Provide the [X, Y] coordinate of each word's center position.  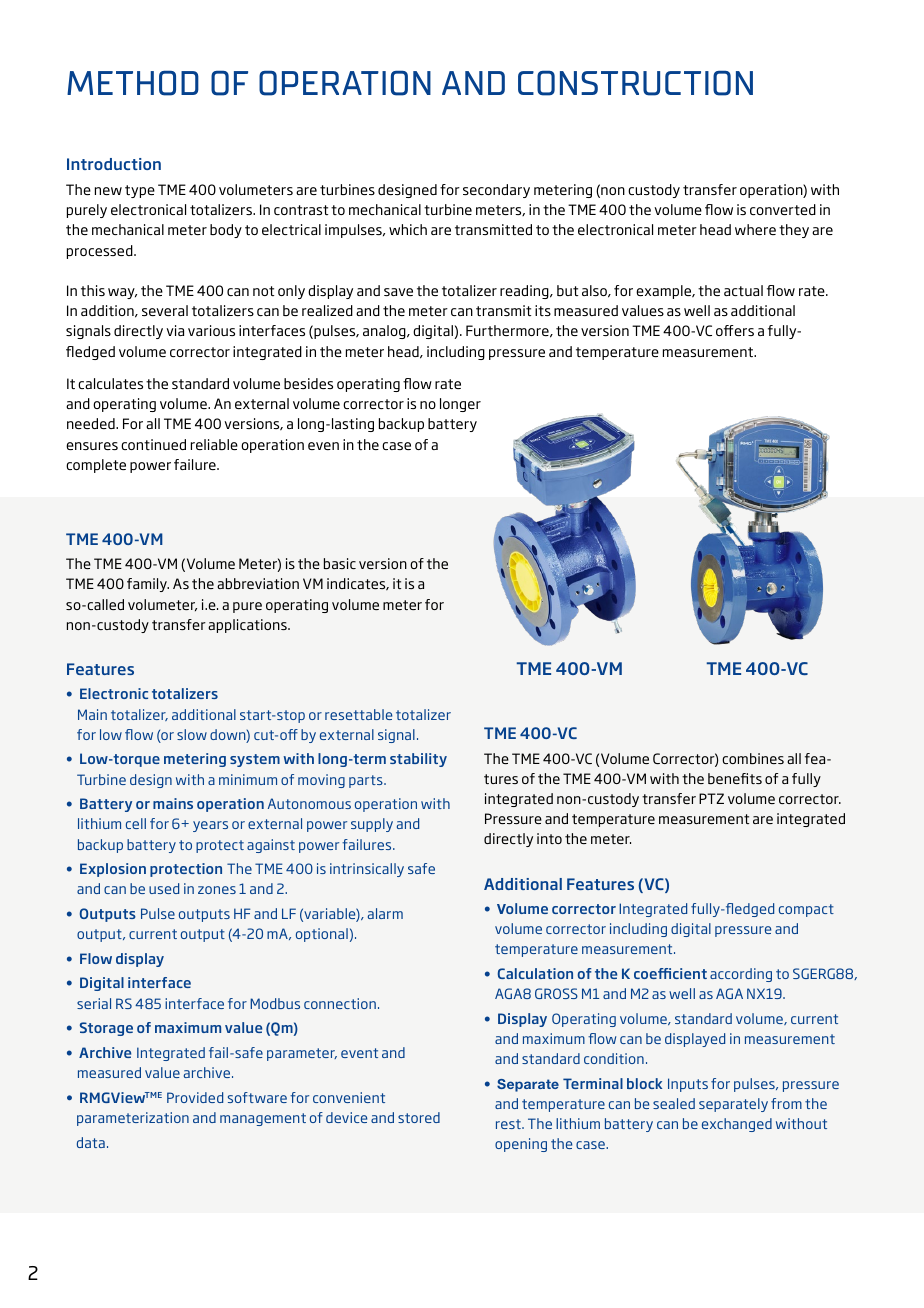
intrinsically [367, 870]
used [164, 888]
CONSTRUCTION [635, 83]
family [148, 585]
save [398, 292]
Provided [195, 1097]
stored [419, 1117]
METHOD [133, 83]
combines [753, 758]
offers [735, 330]
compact [806, 910]
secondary [496, 191]
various [211, 330]
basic [340, 563]
